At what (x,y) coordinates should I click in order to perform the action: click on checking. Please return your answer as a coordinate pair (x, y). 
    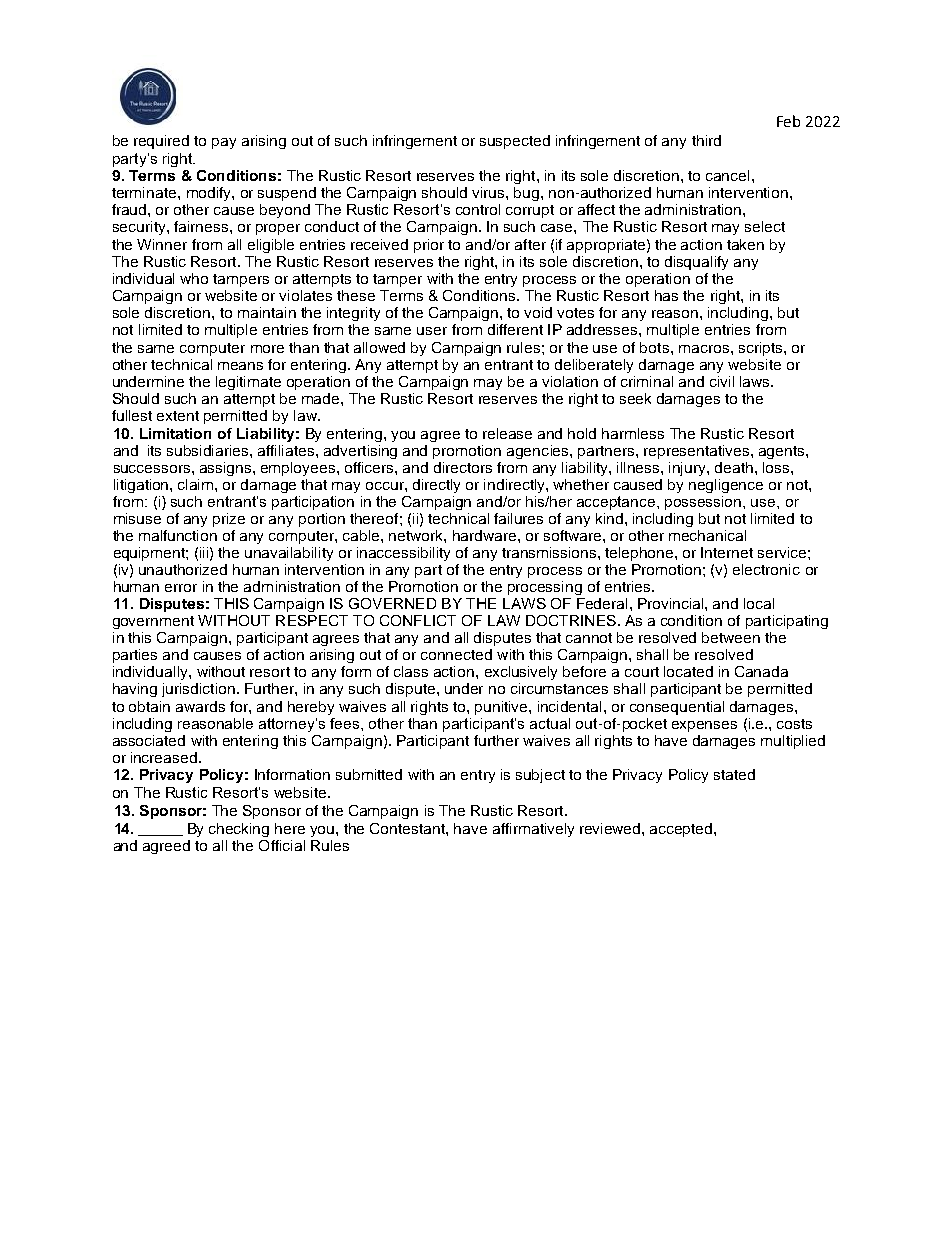
    Looking at the image, I should click on (239, 830).
